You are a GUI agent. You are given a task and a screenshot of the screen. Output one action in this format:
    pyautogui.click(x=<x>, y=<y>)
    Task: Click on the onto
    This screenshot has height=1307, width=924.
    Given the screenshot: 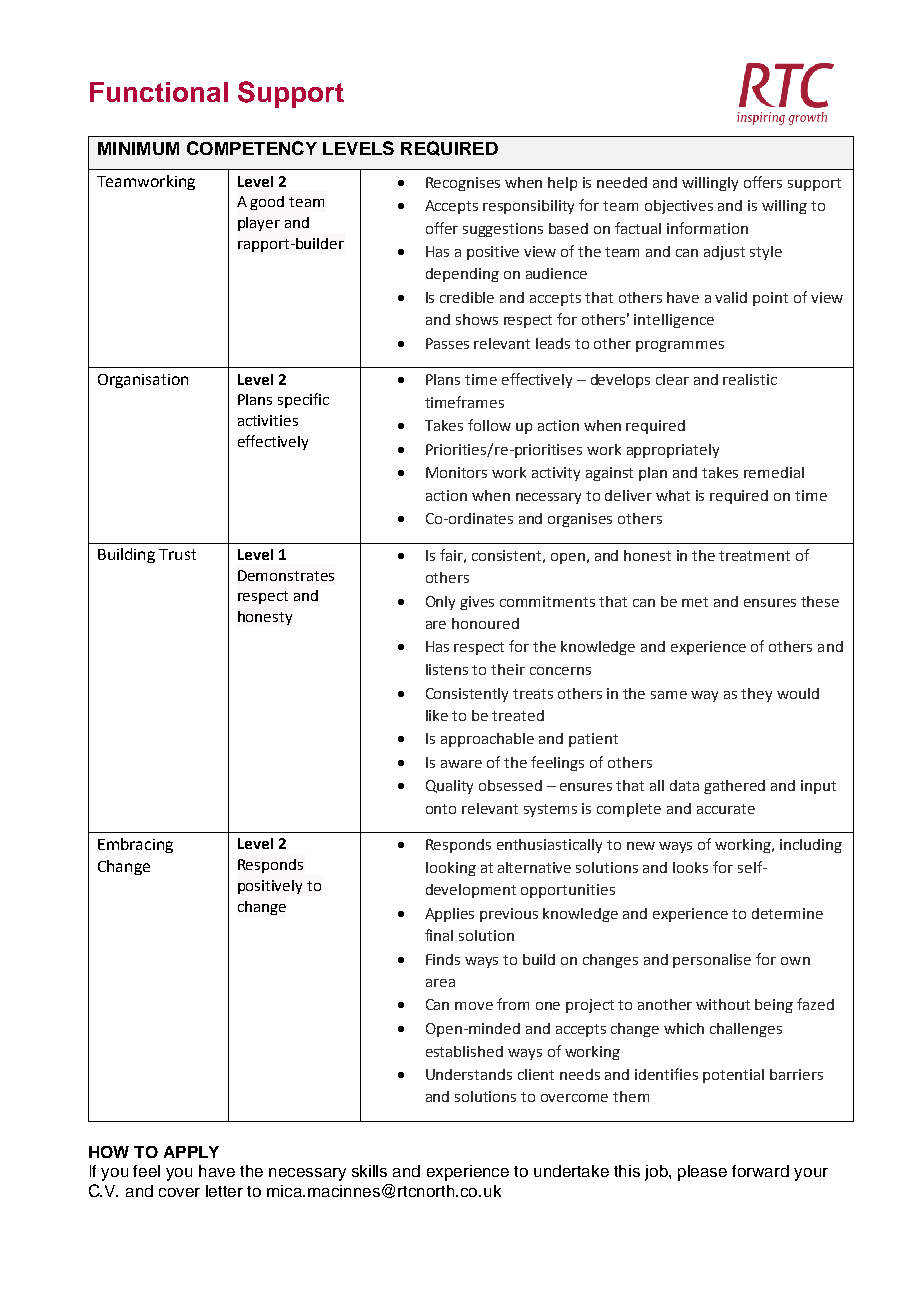 What is the action you would take?
    pyautogui.click(x=441, y=809)
